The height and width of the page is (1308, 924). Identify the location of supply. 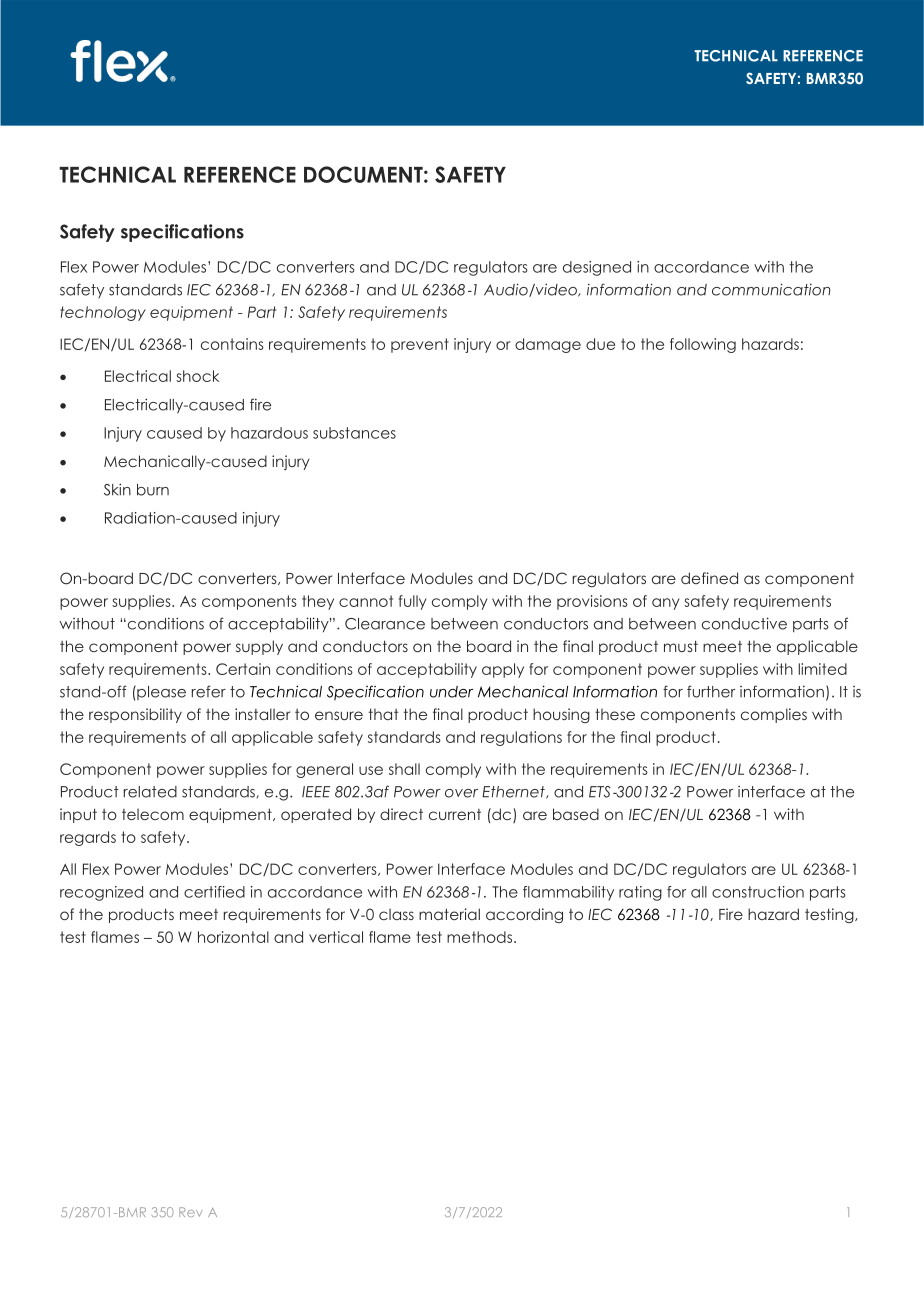
(259, 647).
